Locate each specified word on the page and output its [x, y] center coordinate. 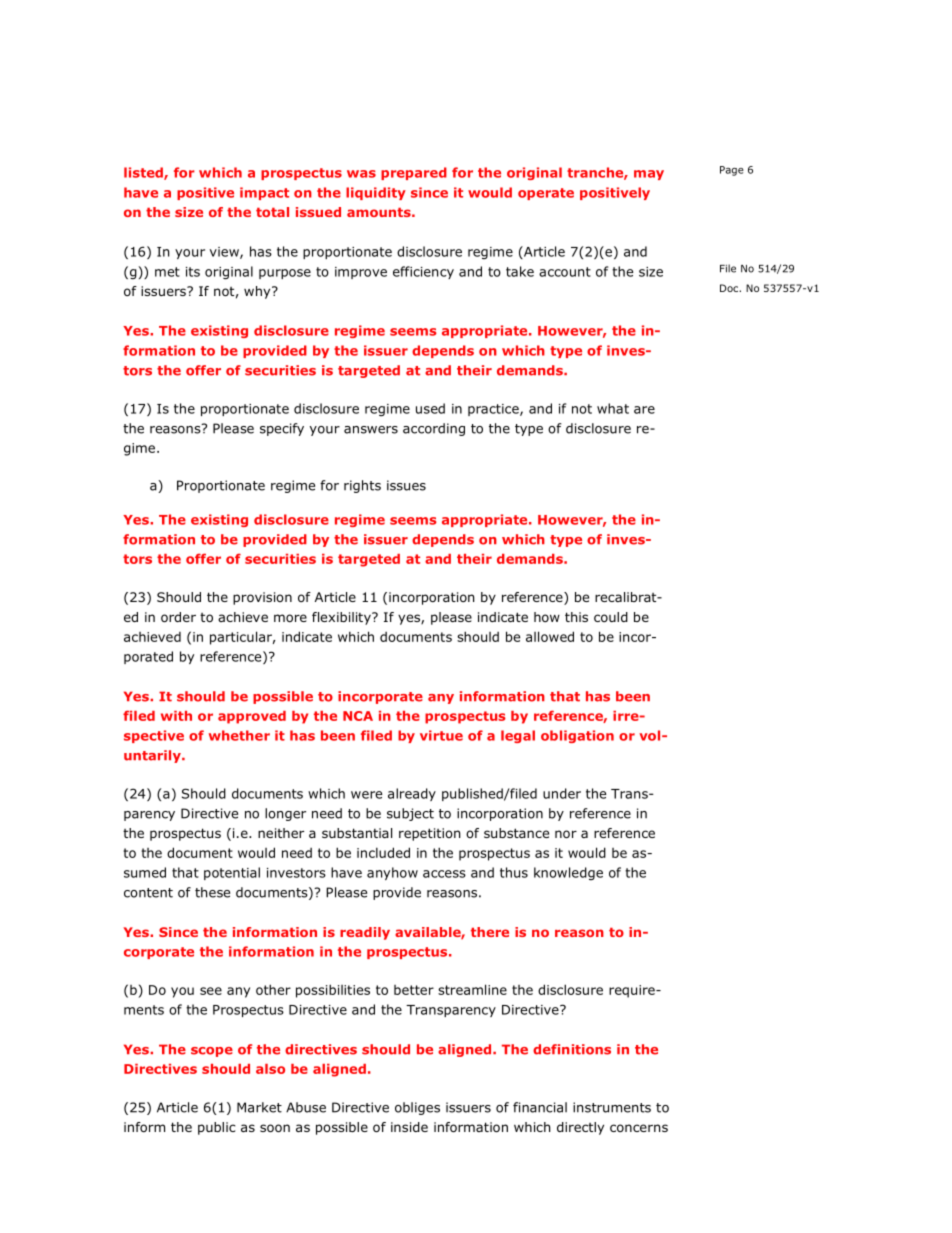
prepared [414, 173]
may [649, 175]
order [178, 617]
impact [264, 193]
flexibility [342, 618]
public [216, 1128]
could [611, 617]
